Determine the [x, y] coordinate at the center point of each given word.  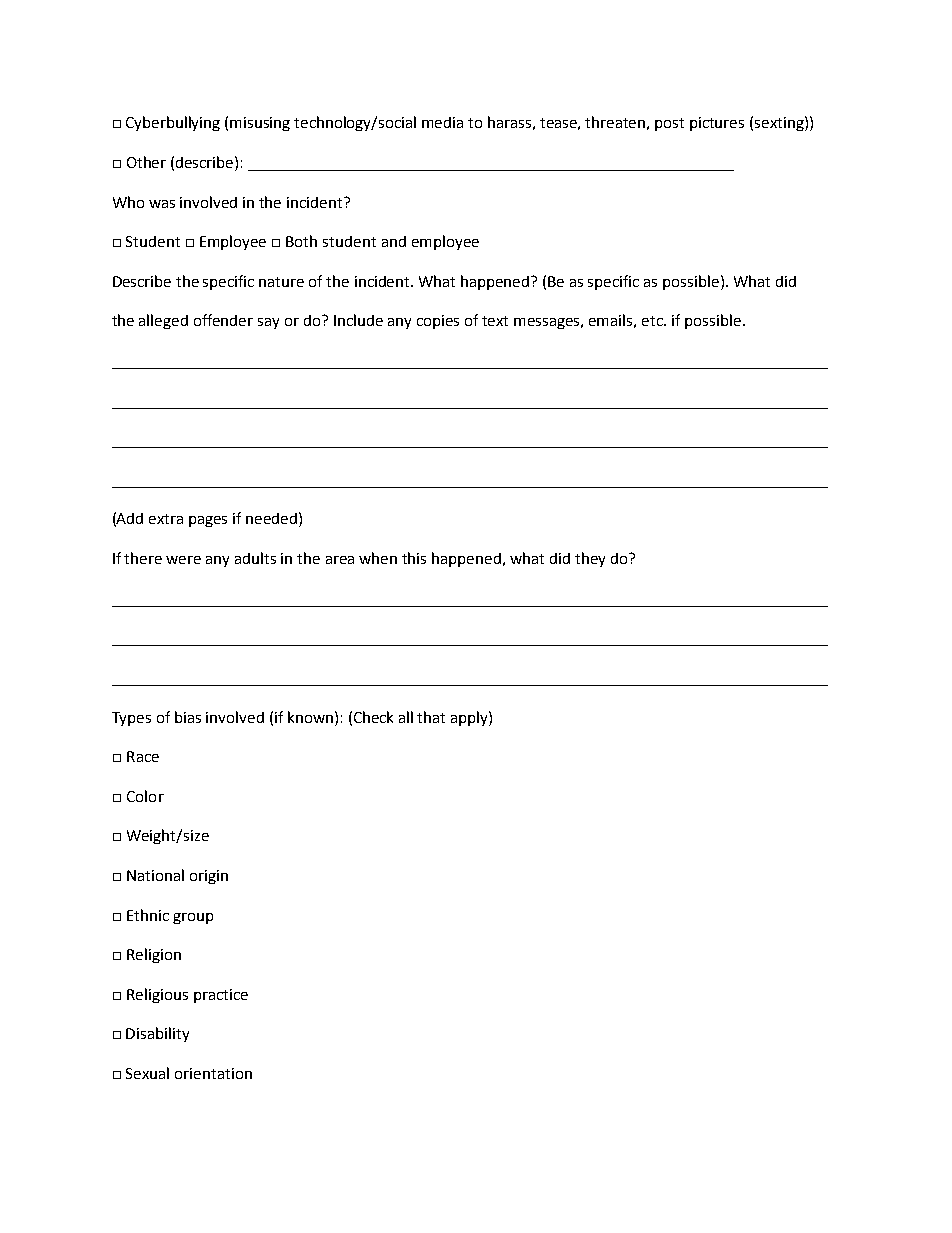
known [310, 717]
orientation [213, 1073]
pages [208, 521]
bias [188, 717]
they [590, 559]
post [669, 124]
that [431, 717]
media [442, 122]
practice [221, 996]
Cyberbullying [173, 123]
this [414, 558]
